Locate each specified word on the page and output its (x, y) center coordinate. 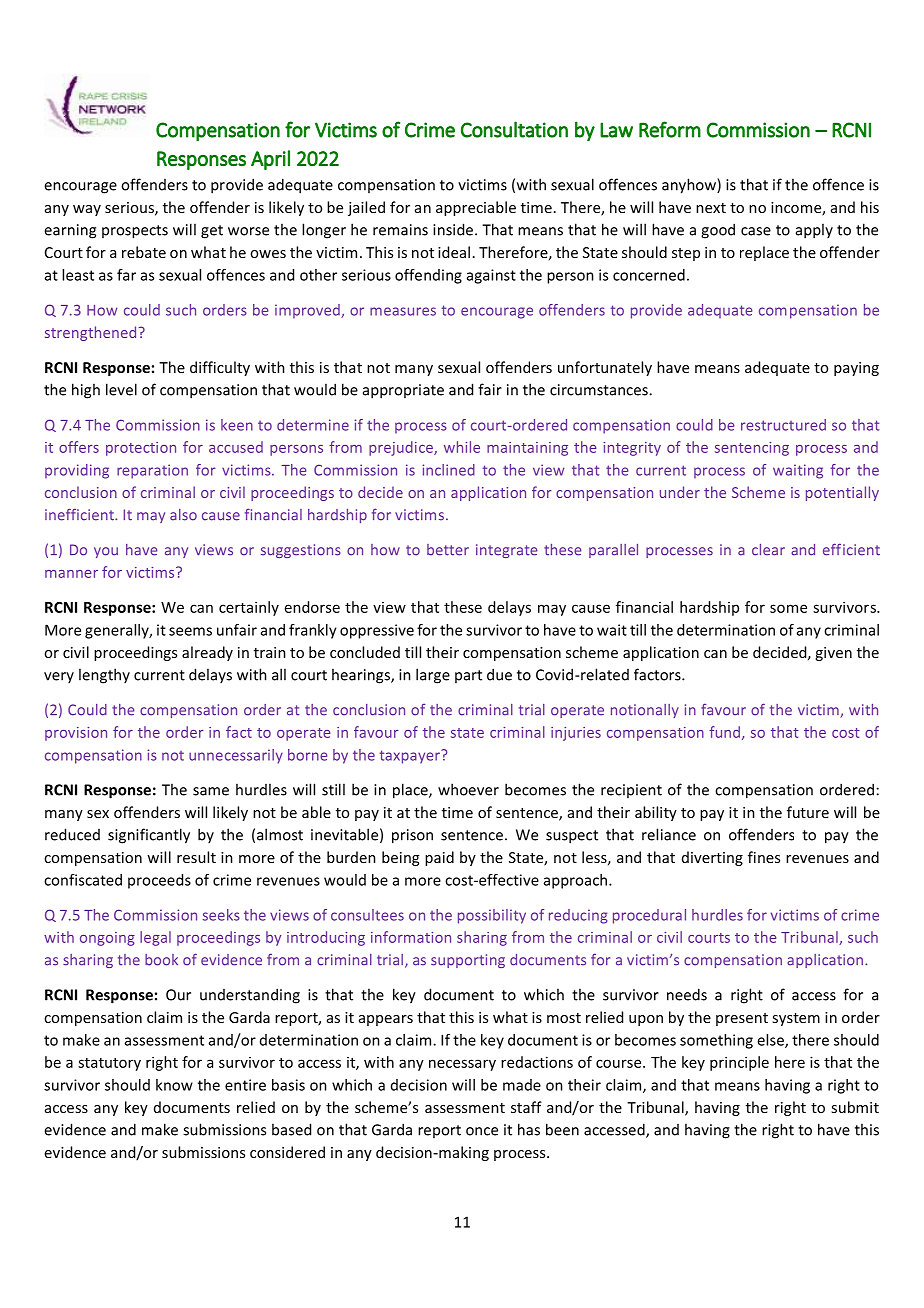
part (468, 676)
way (87, 210)
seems (190, 631)
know (174, 1085)
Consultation (514, 129)
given (833, 654)
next (711, 208)
